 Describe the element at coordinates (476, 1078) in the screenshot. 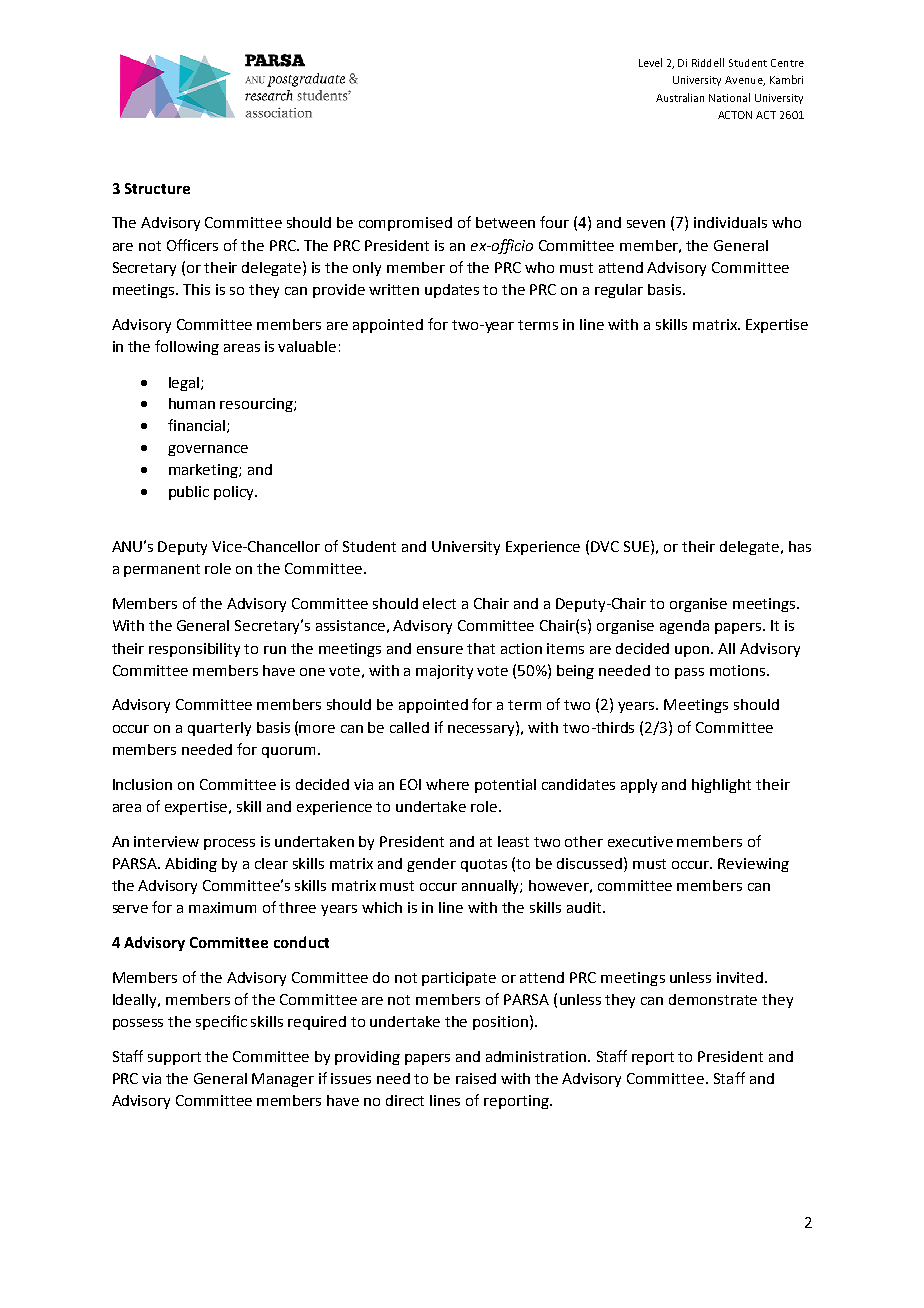

I see `raised` at that location.
